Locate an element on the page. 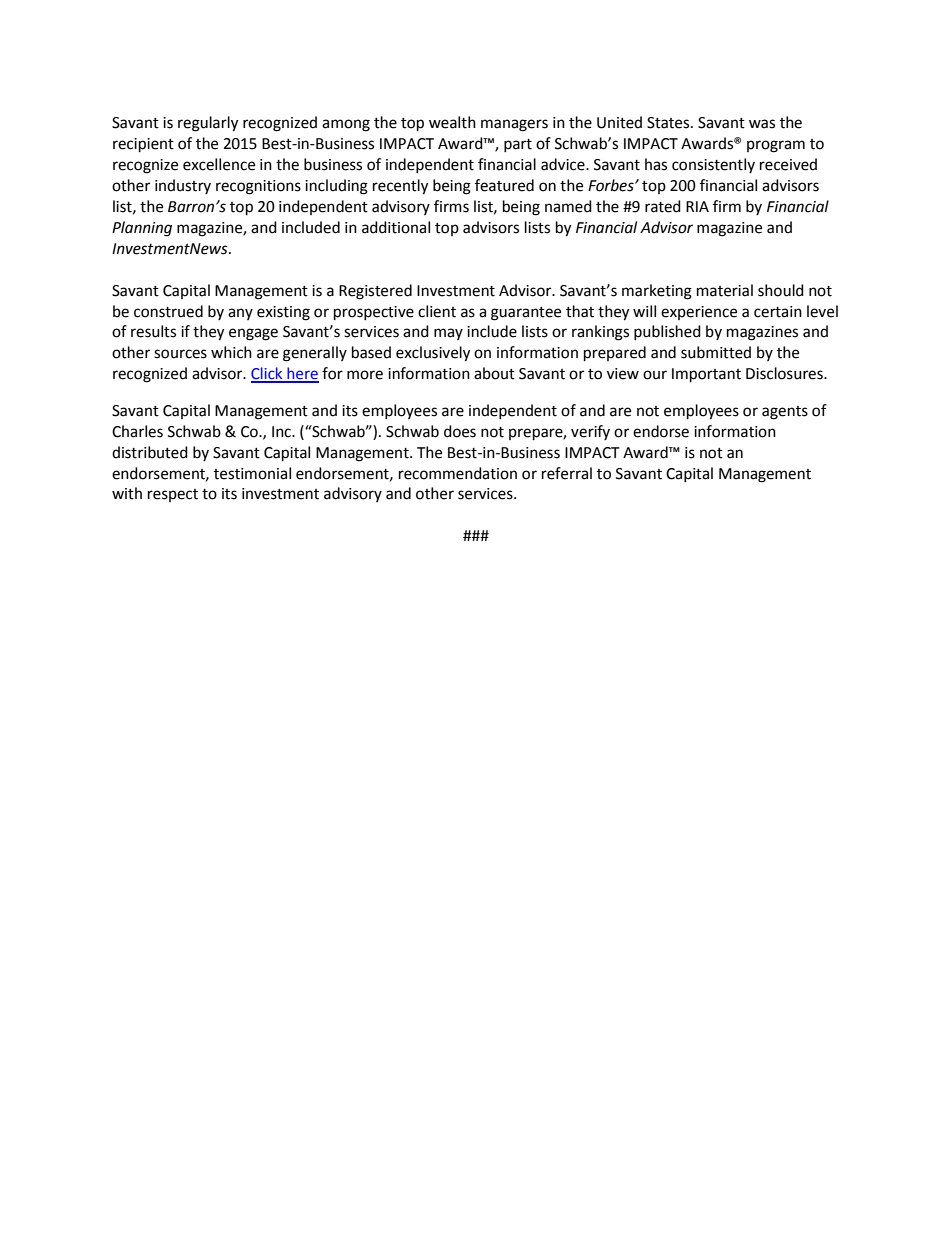  additional is located at coordinates (396, 227).
